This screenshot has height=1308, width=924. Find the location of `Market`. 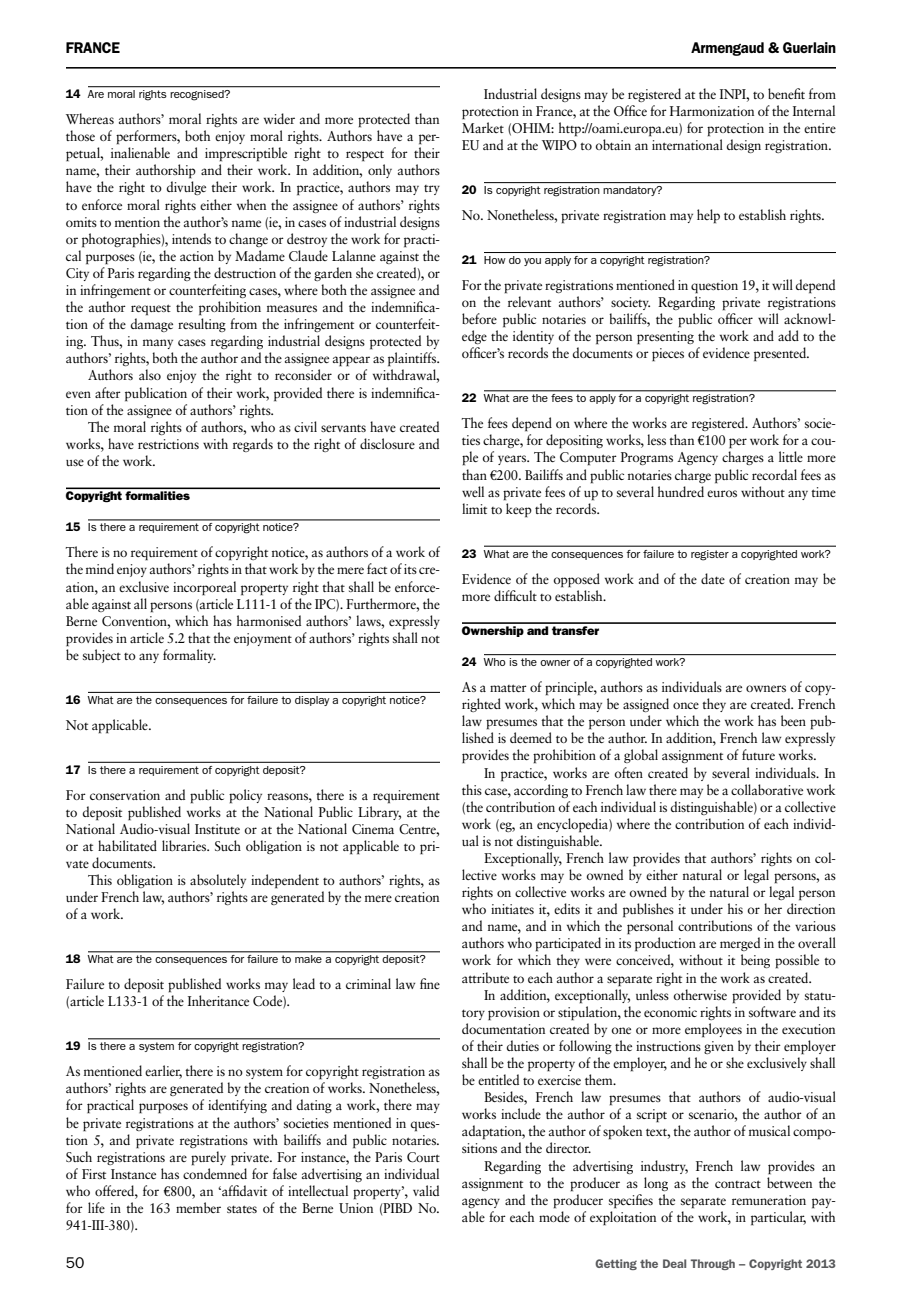

Market is located at coordinates (483, 127).
